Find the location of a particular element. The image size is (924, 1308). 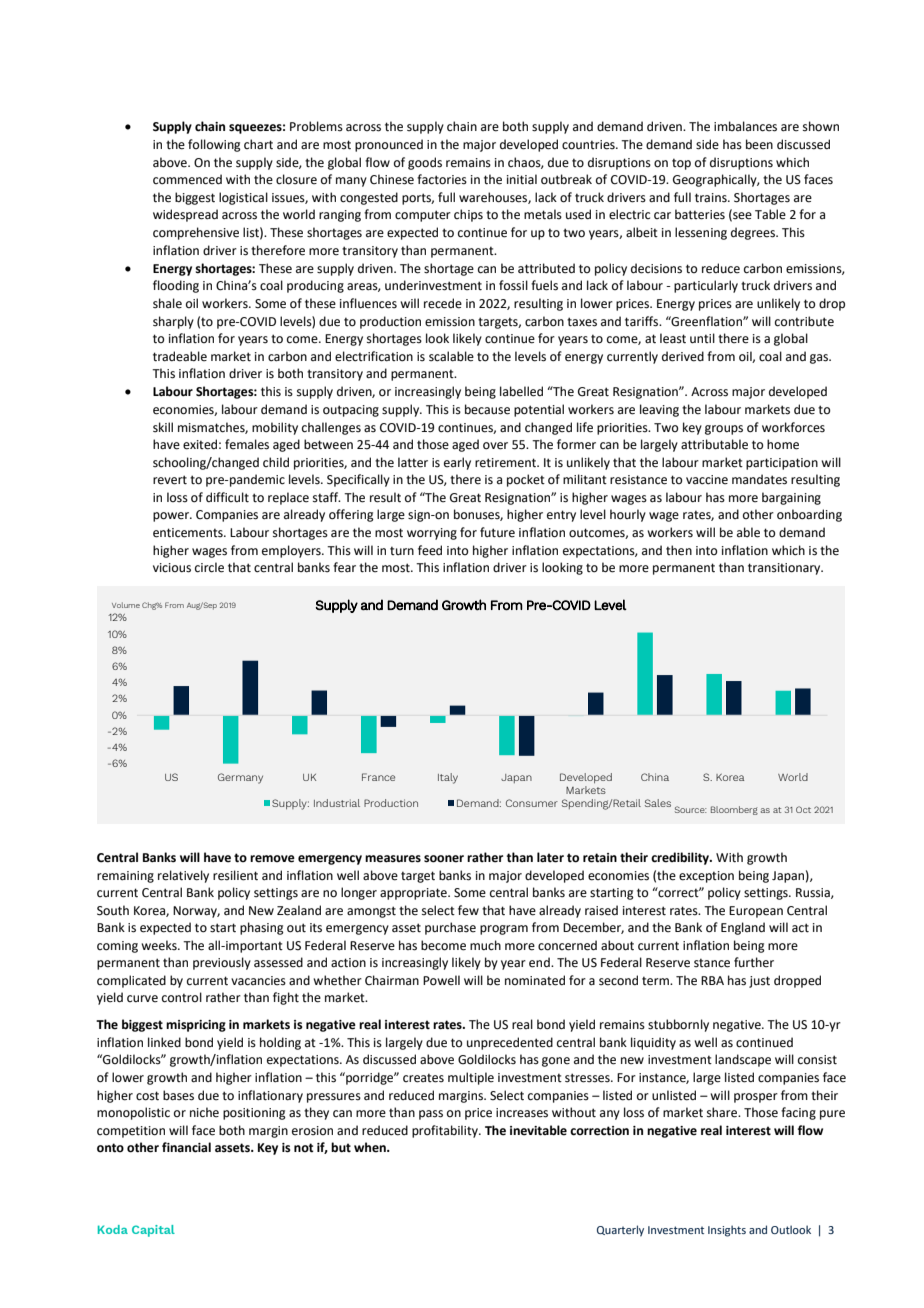

much is located at coordinates (485, 945).
